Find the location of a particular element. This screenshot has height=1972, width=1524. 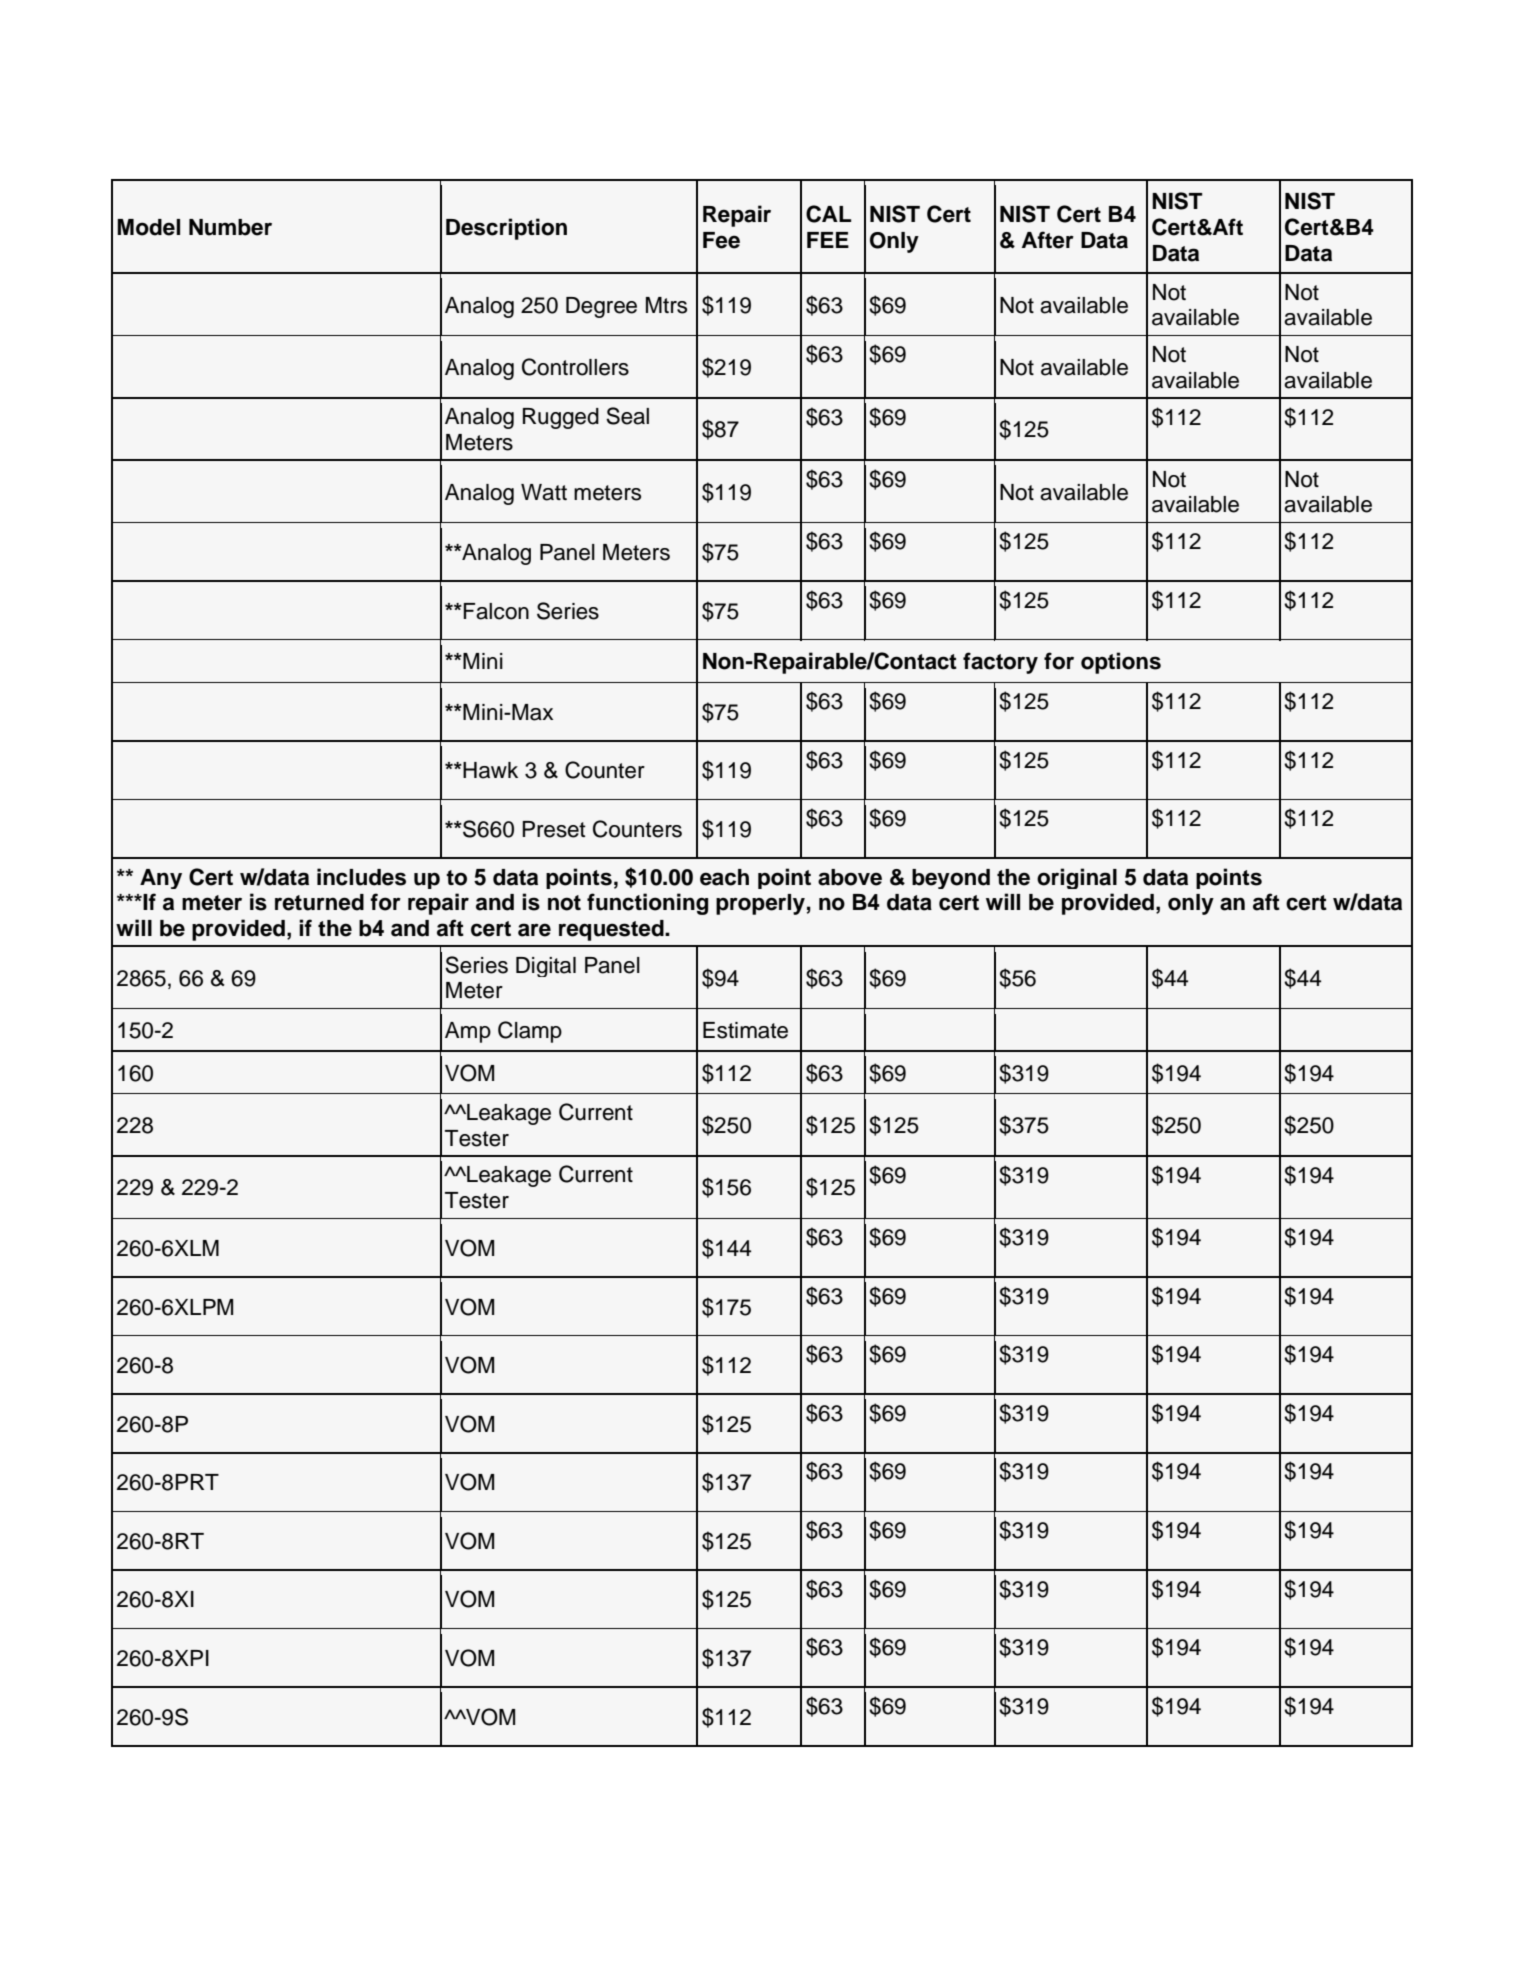

factory is located at coordinates (1000, 663).
